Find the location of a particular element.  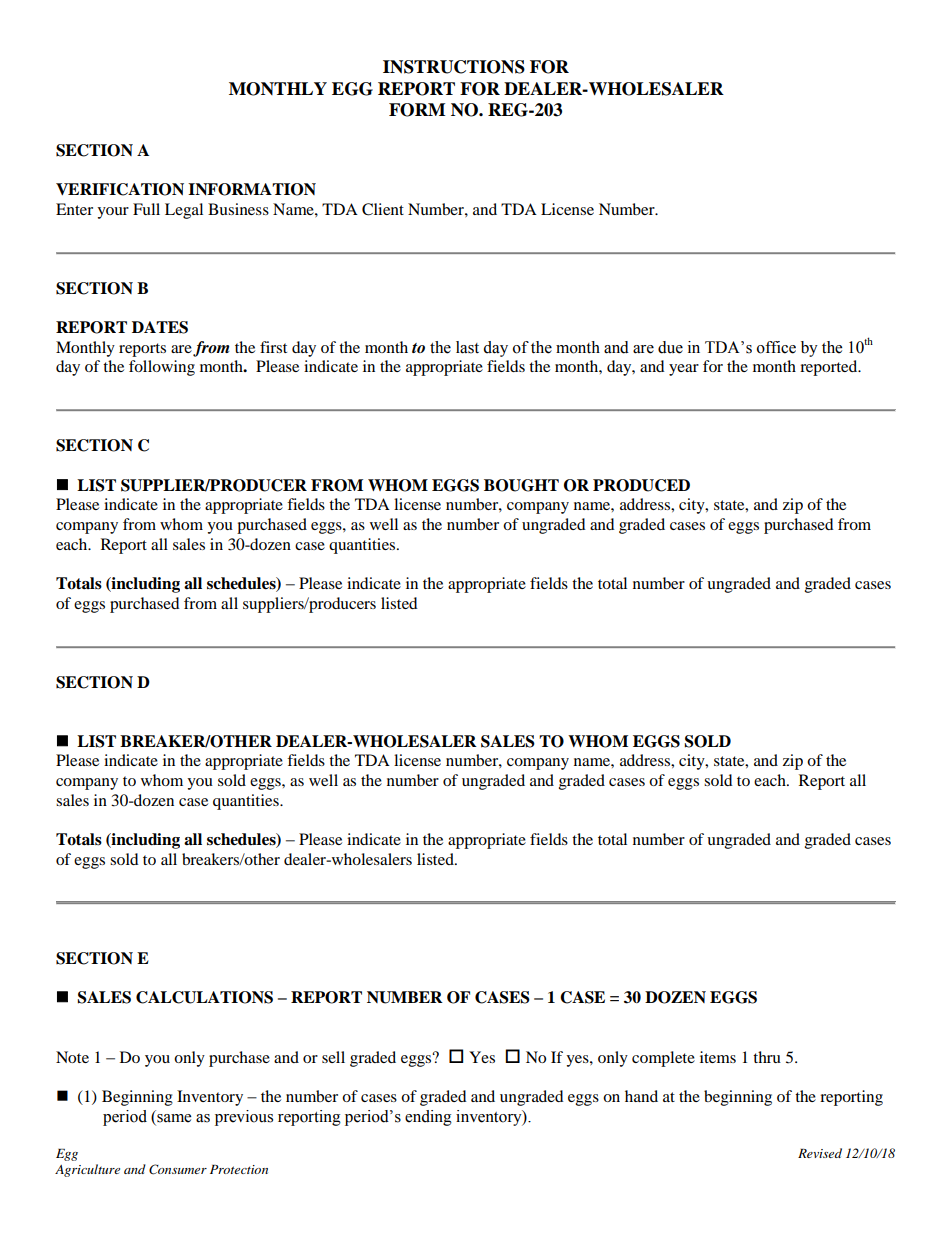

INSTRUCTIONS is located at coordinates (454, 67).
